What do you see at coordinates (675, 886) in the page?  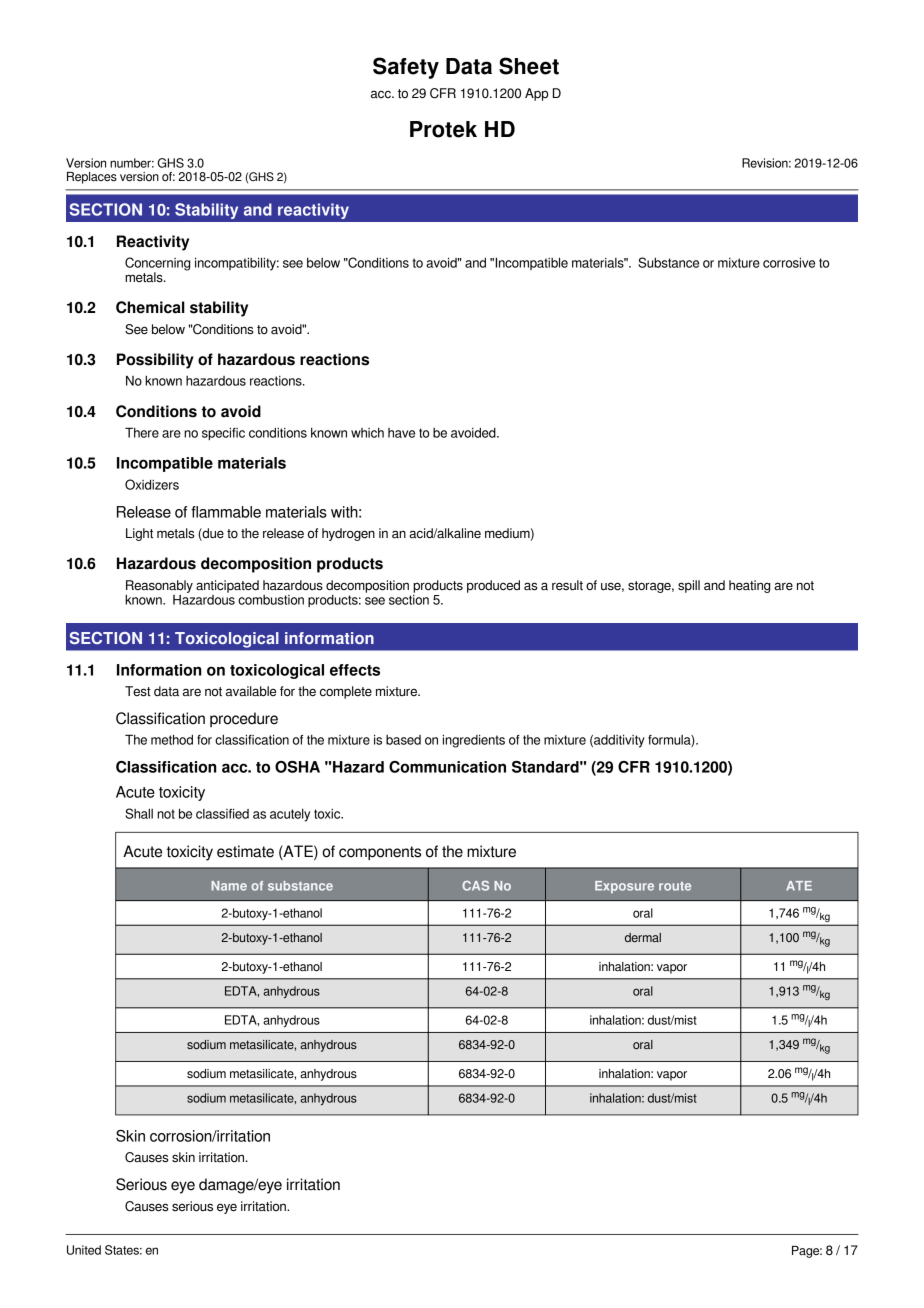 I see `route` at bounding box center [675, 886].
